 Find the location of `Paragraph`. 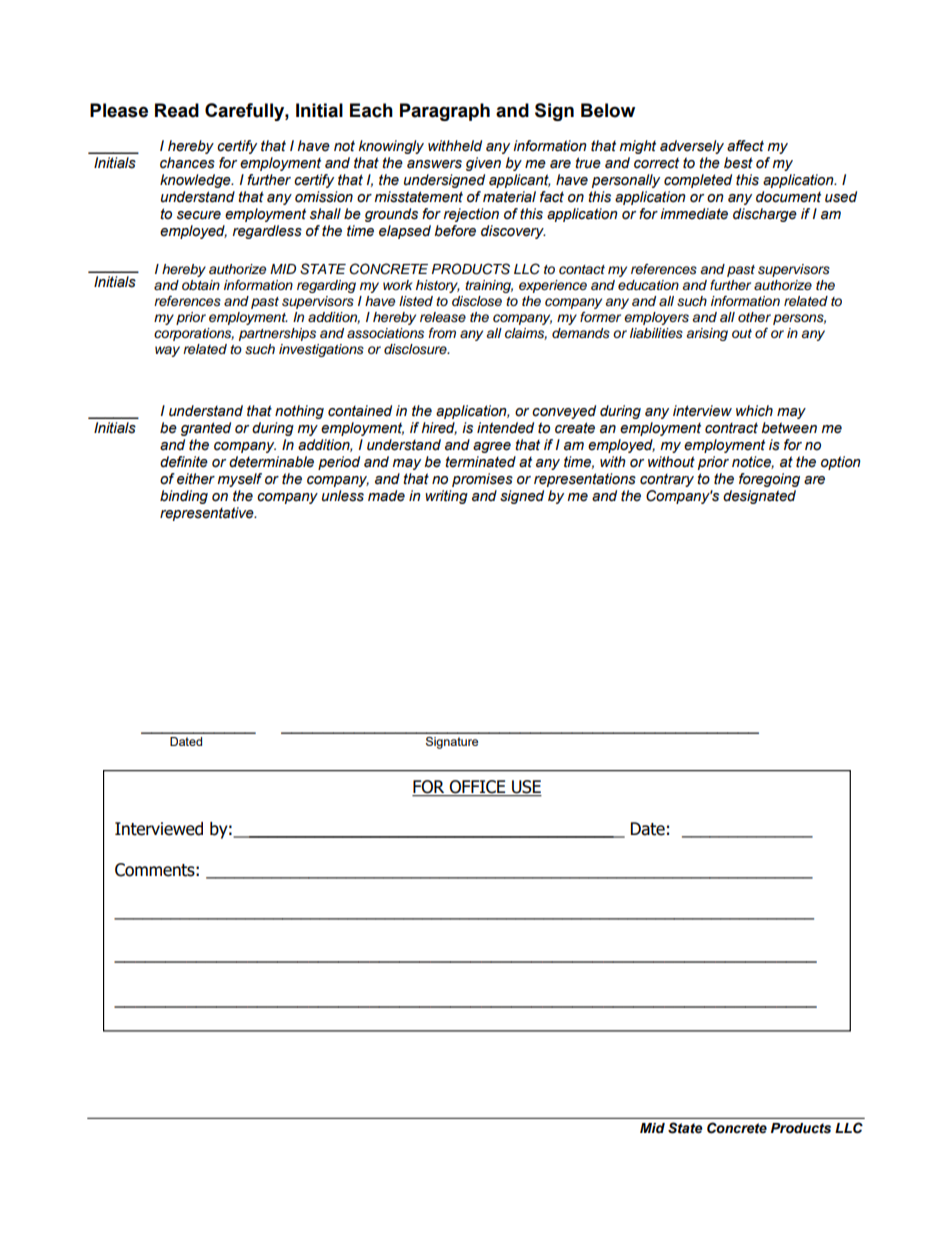

Paragraph is located at coordinates (445, 112).
